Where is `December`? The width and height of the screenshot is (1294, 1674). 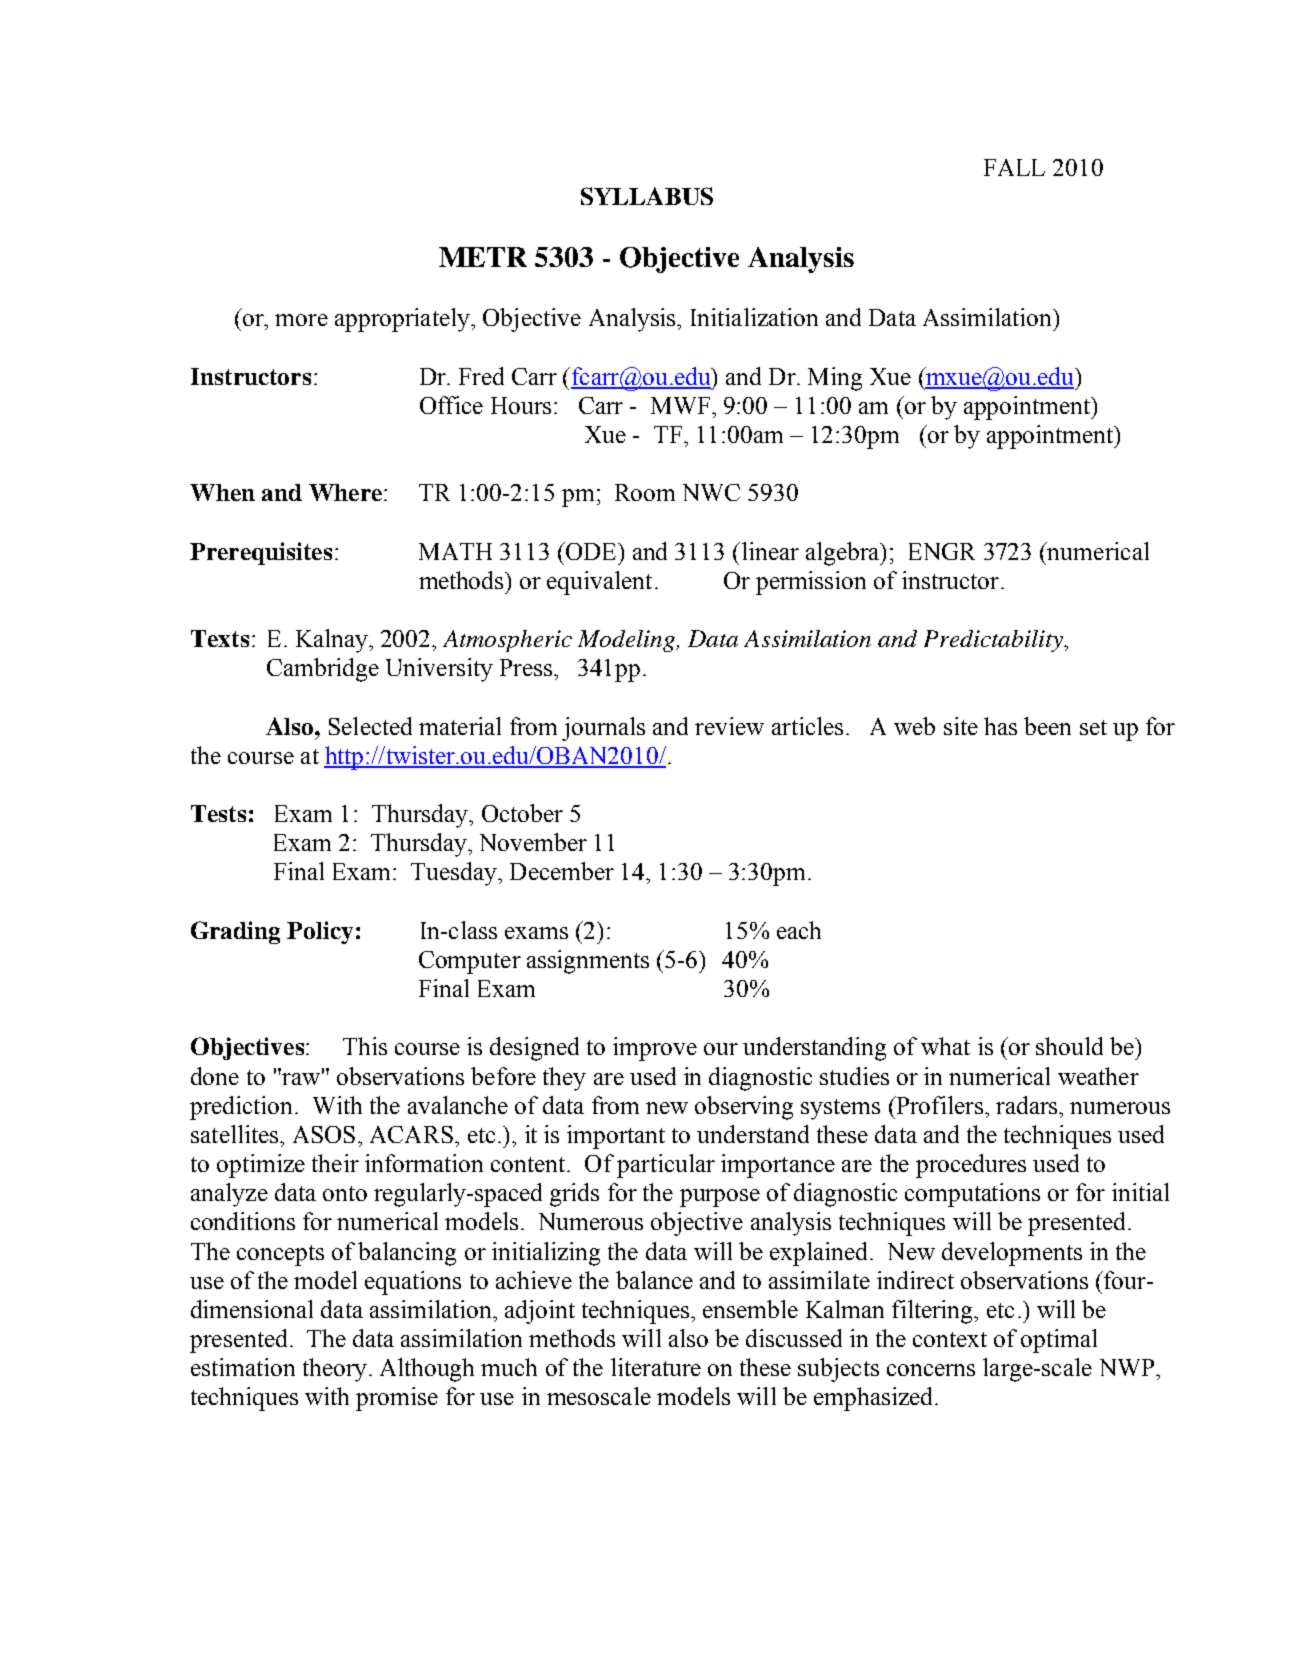
December is located at coordinates (562, 871).
